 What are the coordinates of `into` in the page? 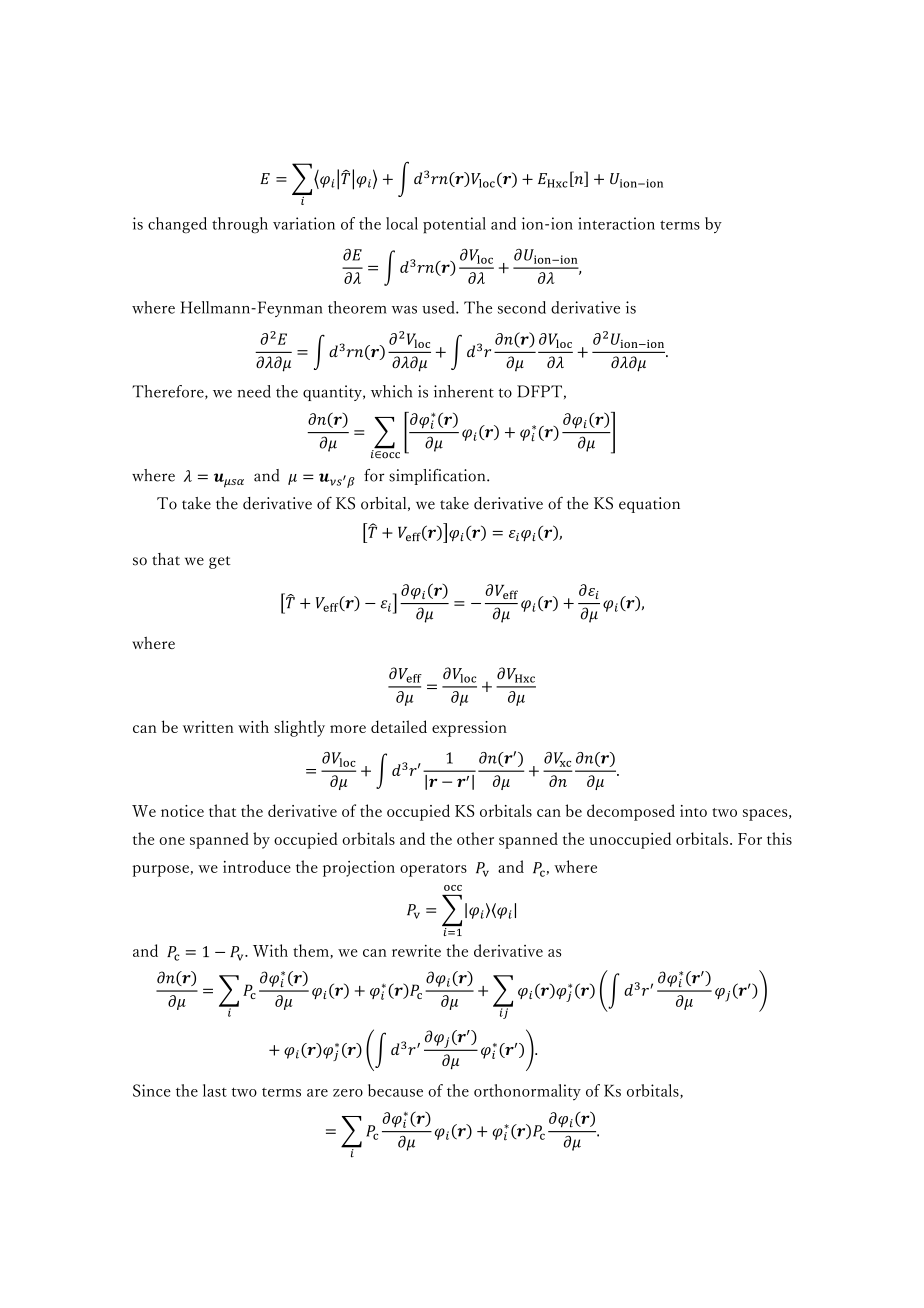 It's located at (693, 811).
